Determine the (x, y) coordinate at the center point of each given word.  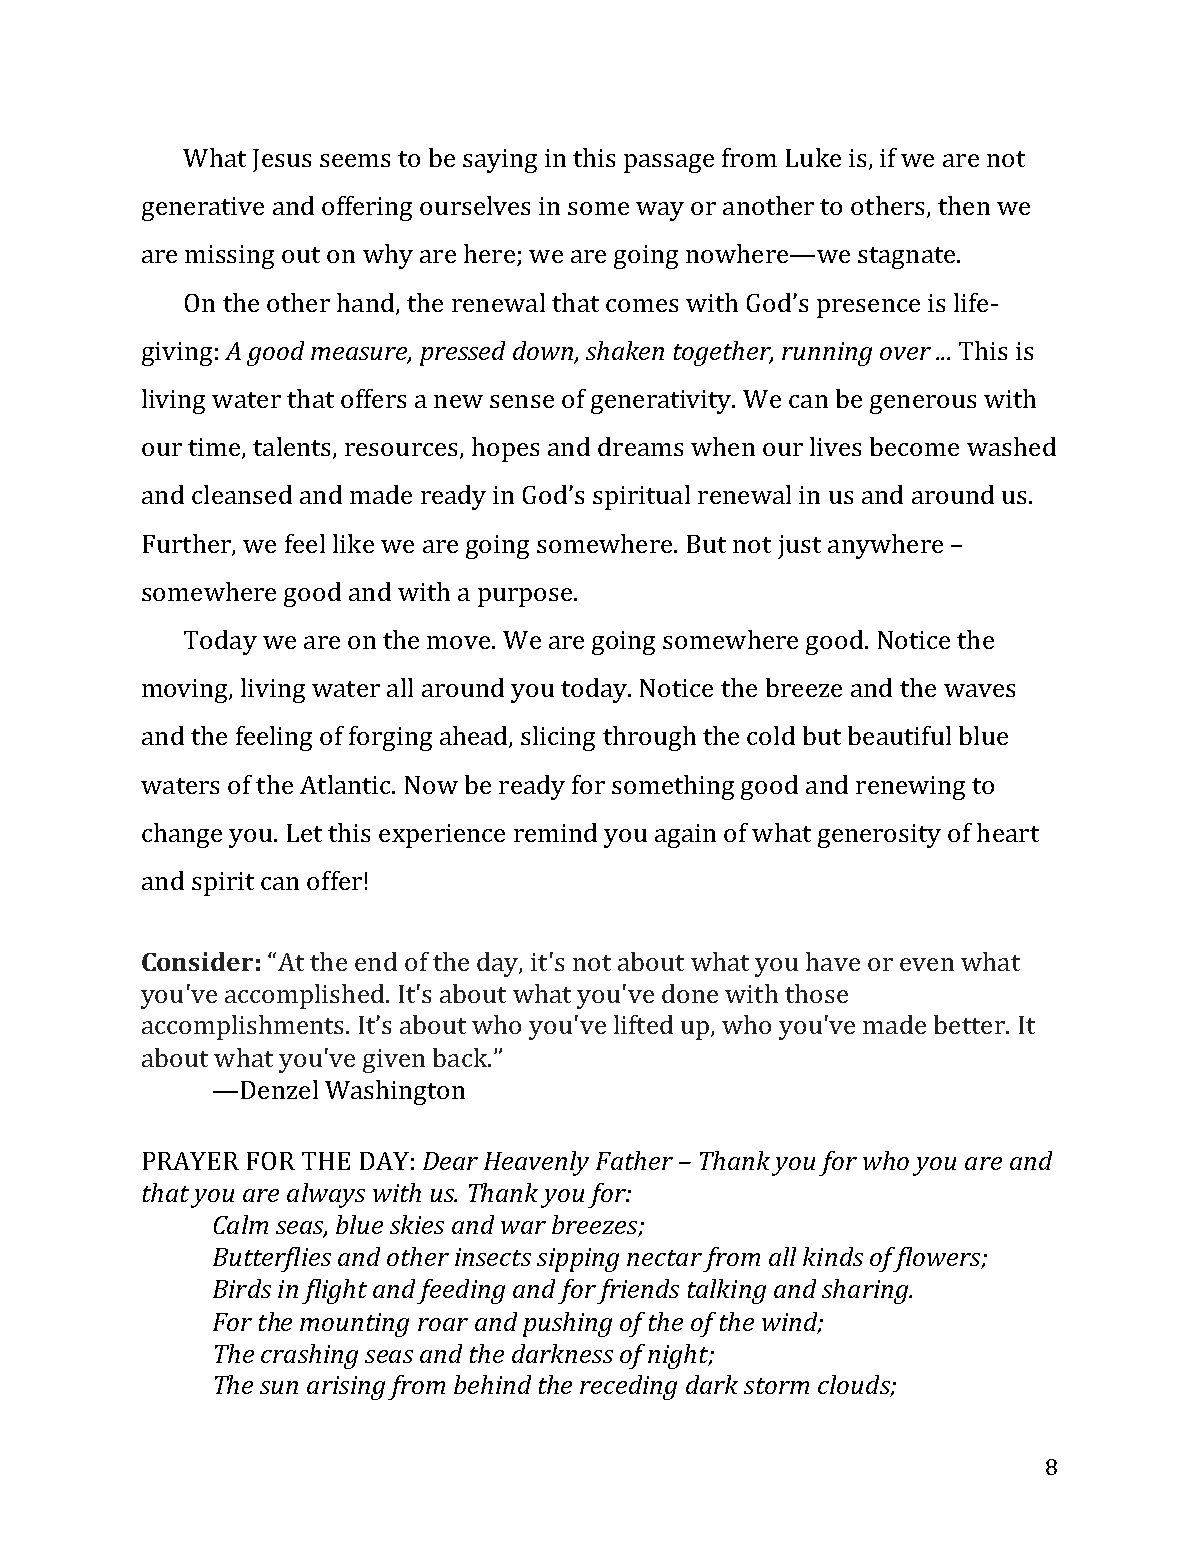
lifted (643, 1024)
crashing (309, 1356)
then (964, 205)
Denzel (279, 1089)
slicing (558, 738)
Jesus (282, 160)
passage (669, 163)
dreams (640, 446)
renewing (910, 788)
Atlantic (346, 784)
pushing (567, 1324)
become (914, 446)
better (970, 1024)
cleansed (242, 494)
